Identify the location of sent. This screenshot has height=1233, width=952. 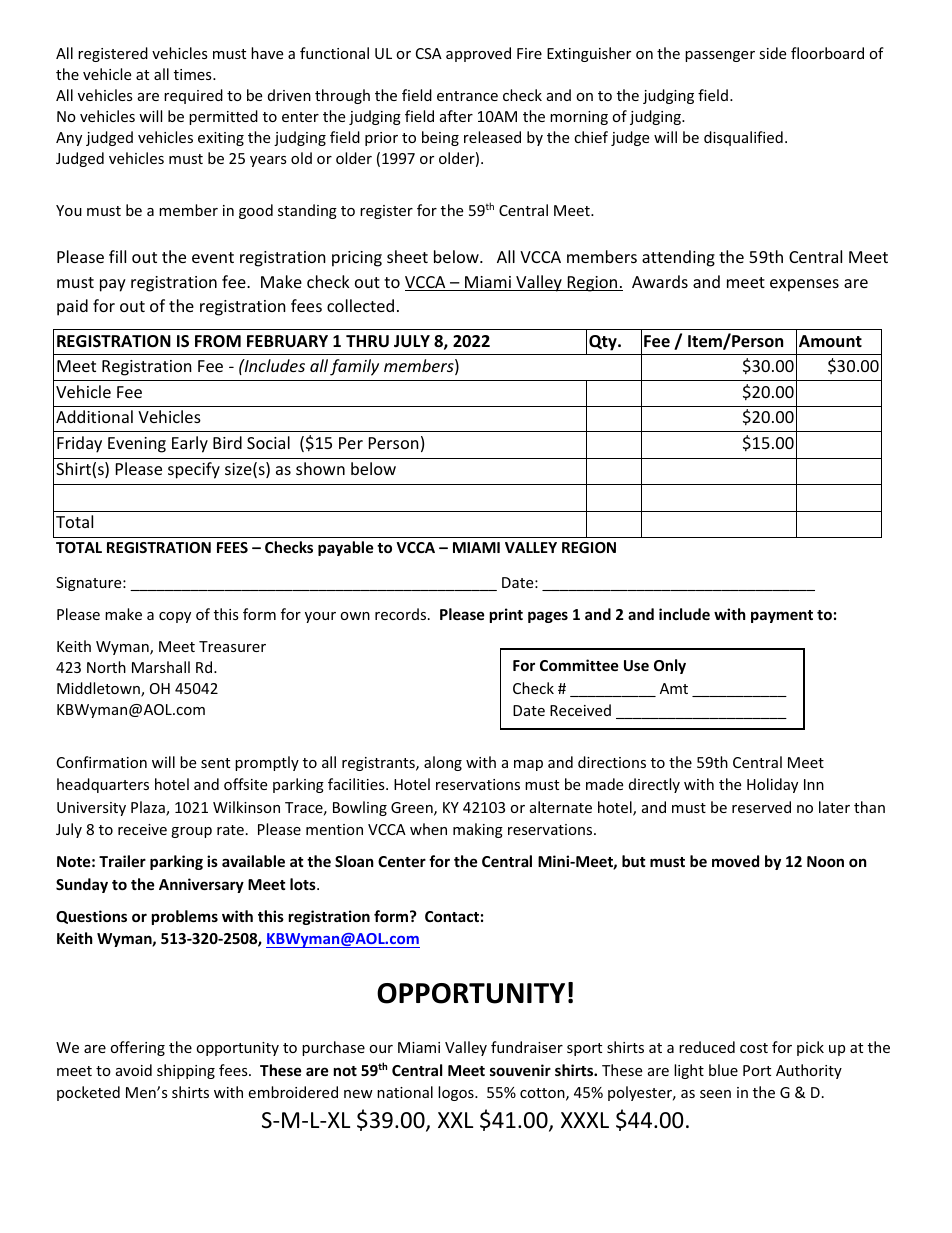
(215, 763).
